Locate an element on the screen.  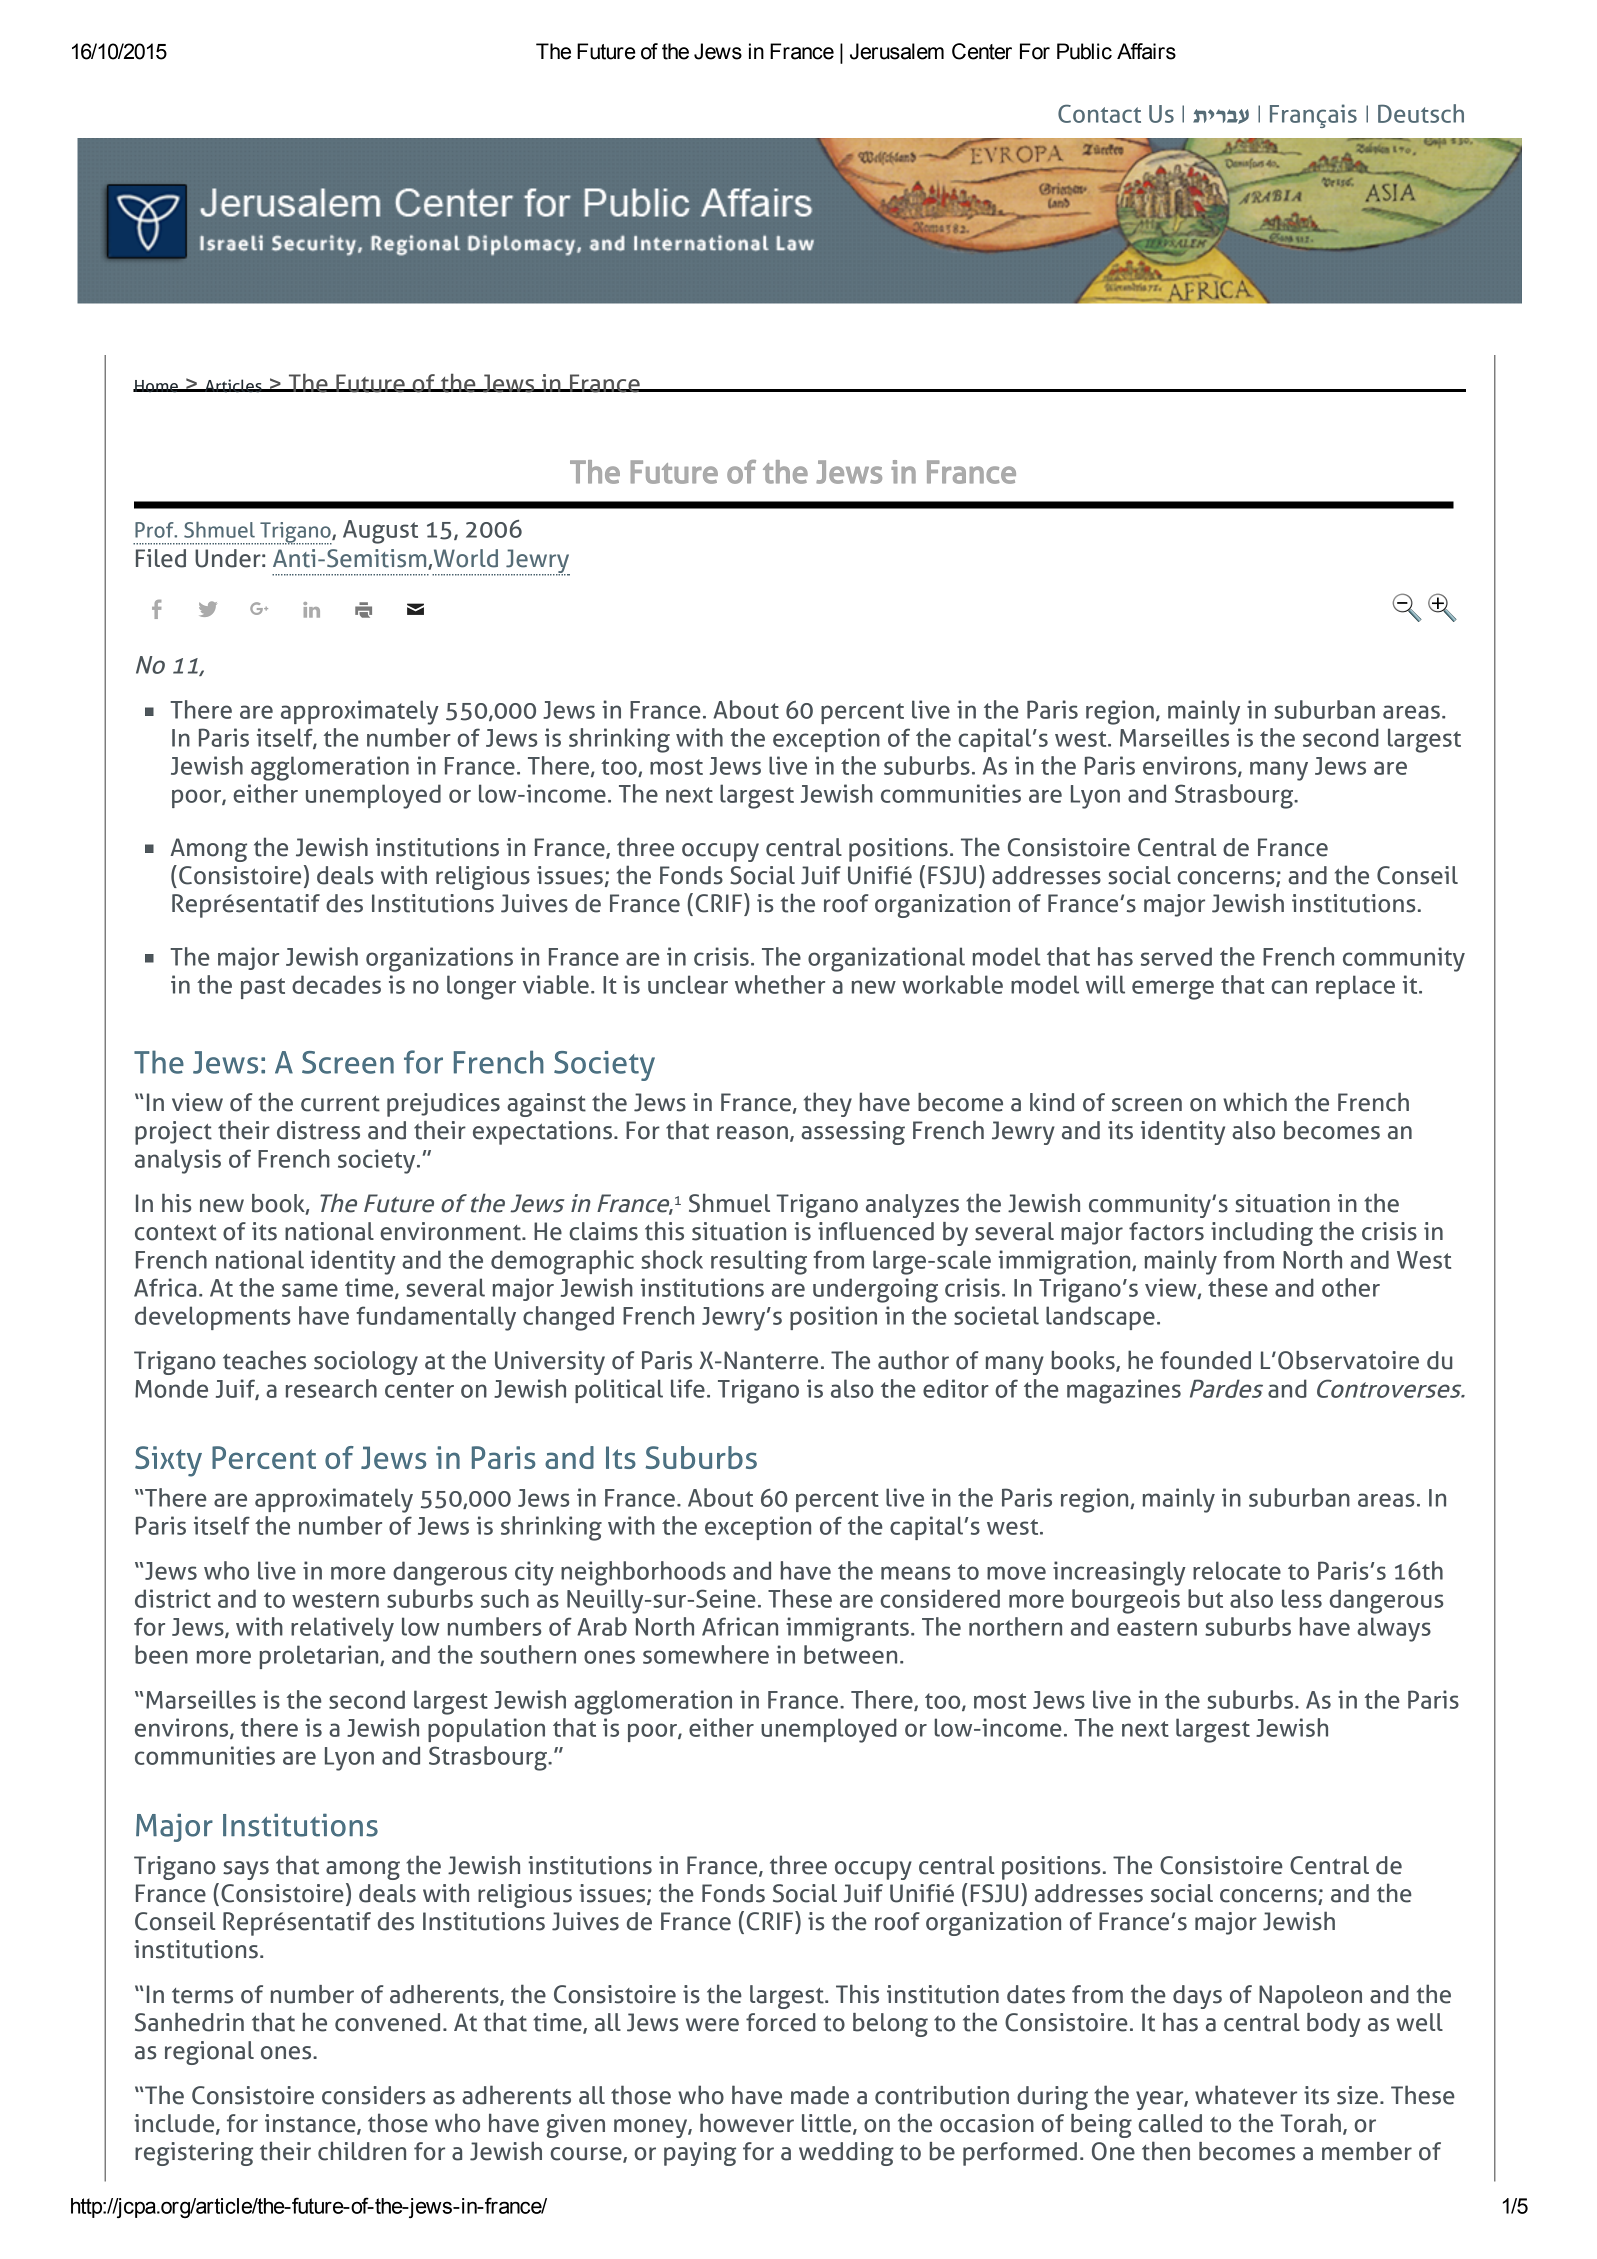
served is located at coordinates (1176, 956).
